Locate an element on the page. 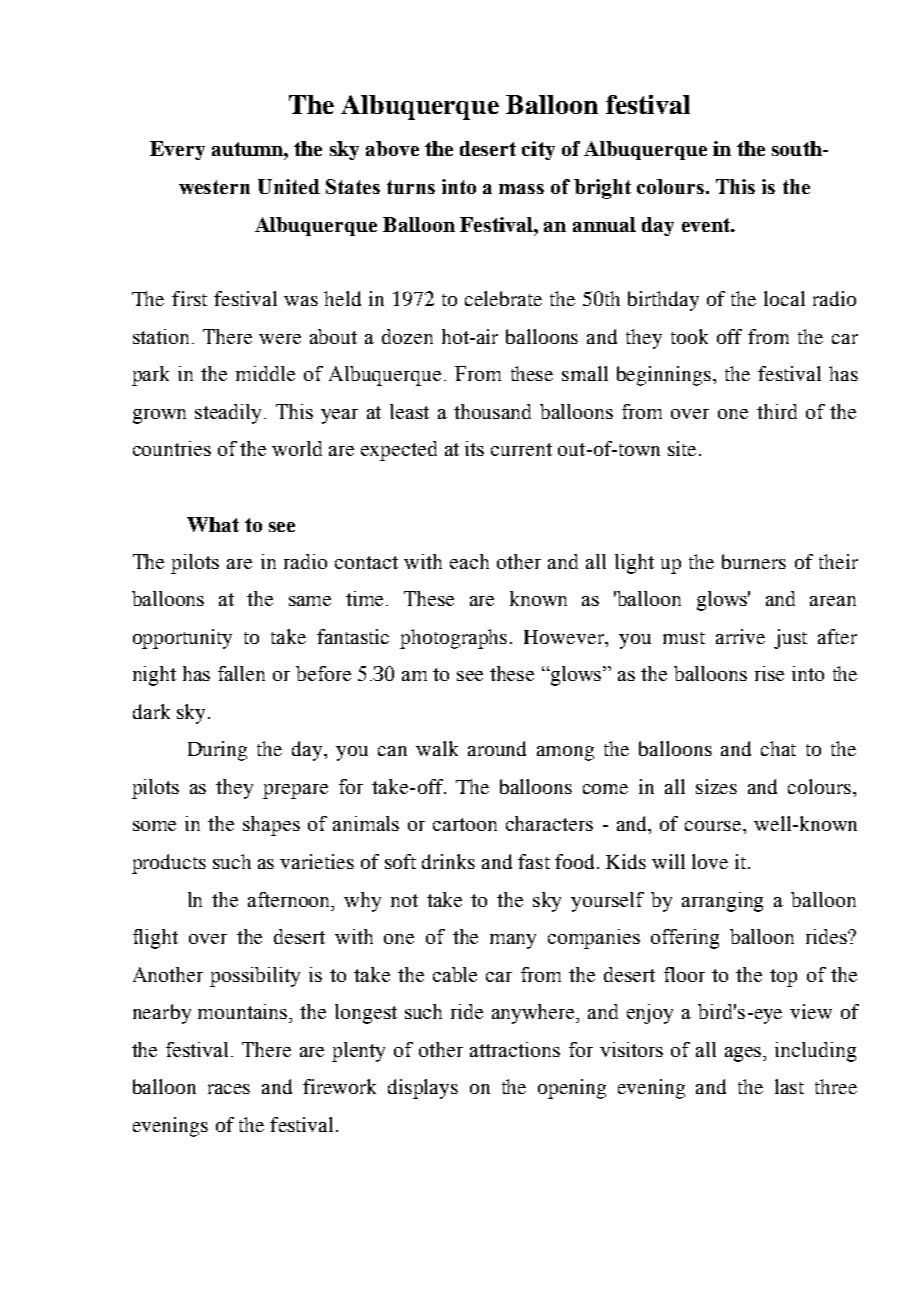 This document has width=924, height=1308. During is located at coordinates (217, 751).
